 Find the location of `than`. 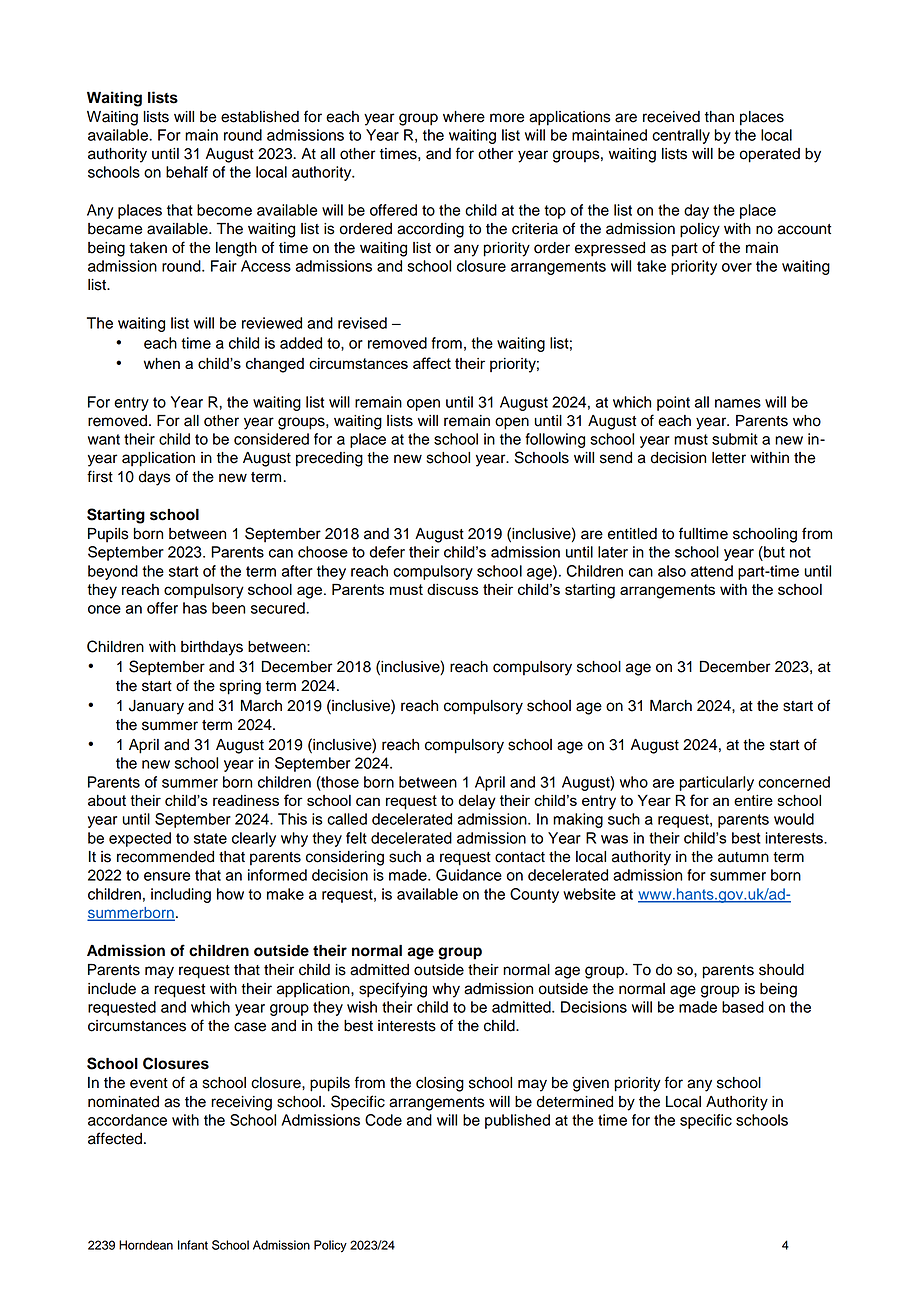

than is located at coordinates (719, 117).
